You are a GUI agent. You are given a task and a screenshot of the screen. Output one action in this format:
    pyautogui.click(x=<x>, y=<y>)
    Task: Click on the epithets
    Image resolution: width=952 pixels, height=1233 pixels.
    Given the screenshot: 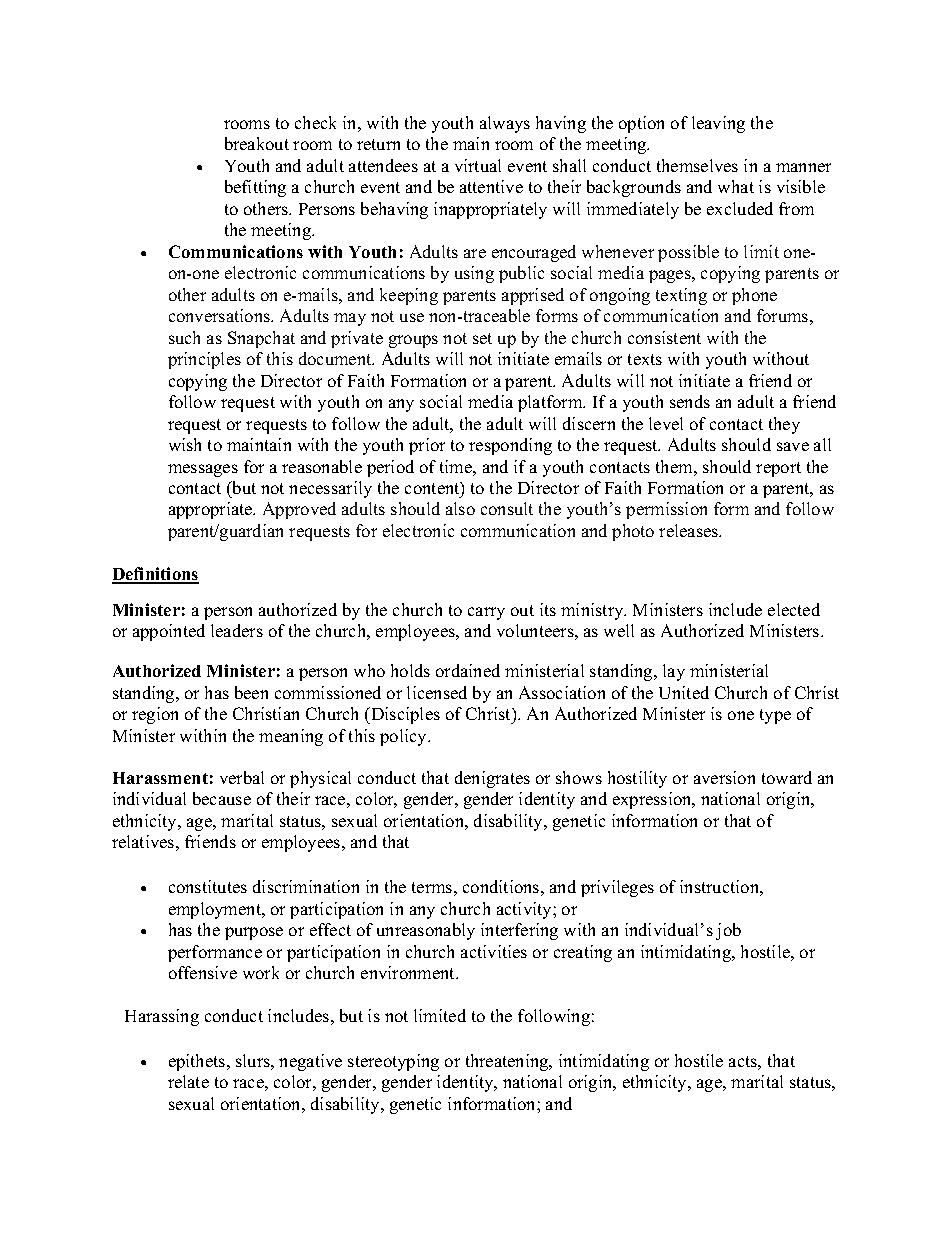 What is the action you would take?
    pyautogui.click(x=198, y=1062)
